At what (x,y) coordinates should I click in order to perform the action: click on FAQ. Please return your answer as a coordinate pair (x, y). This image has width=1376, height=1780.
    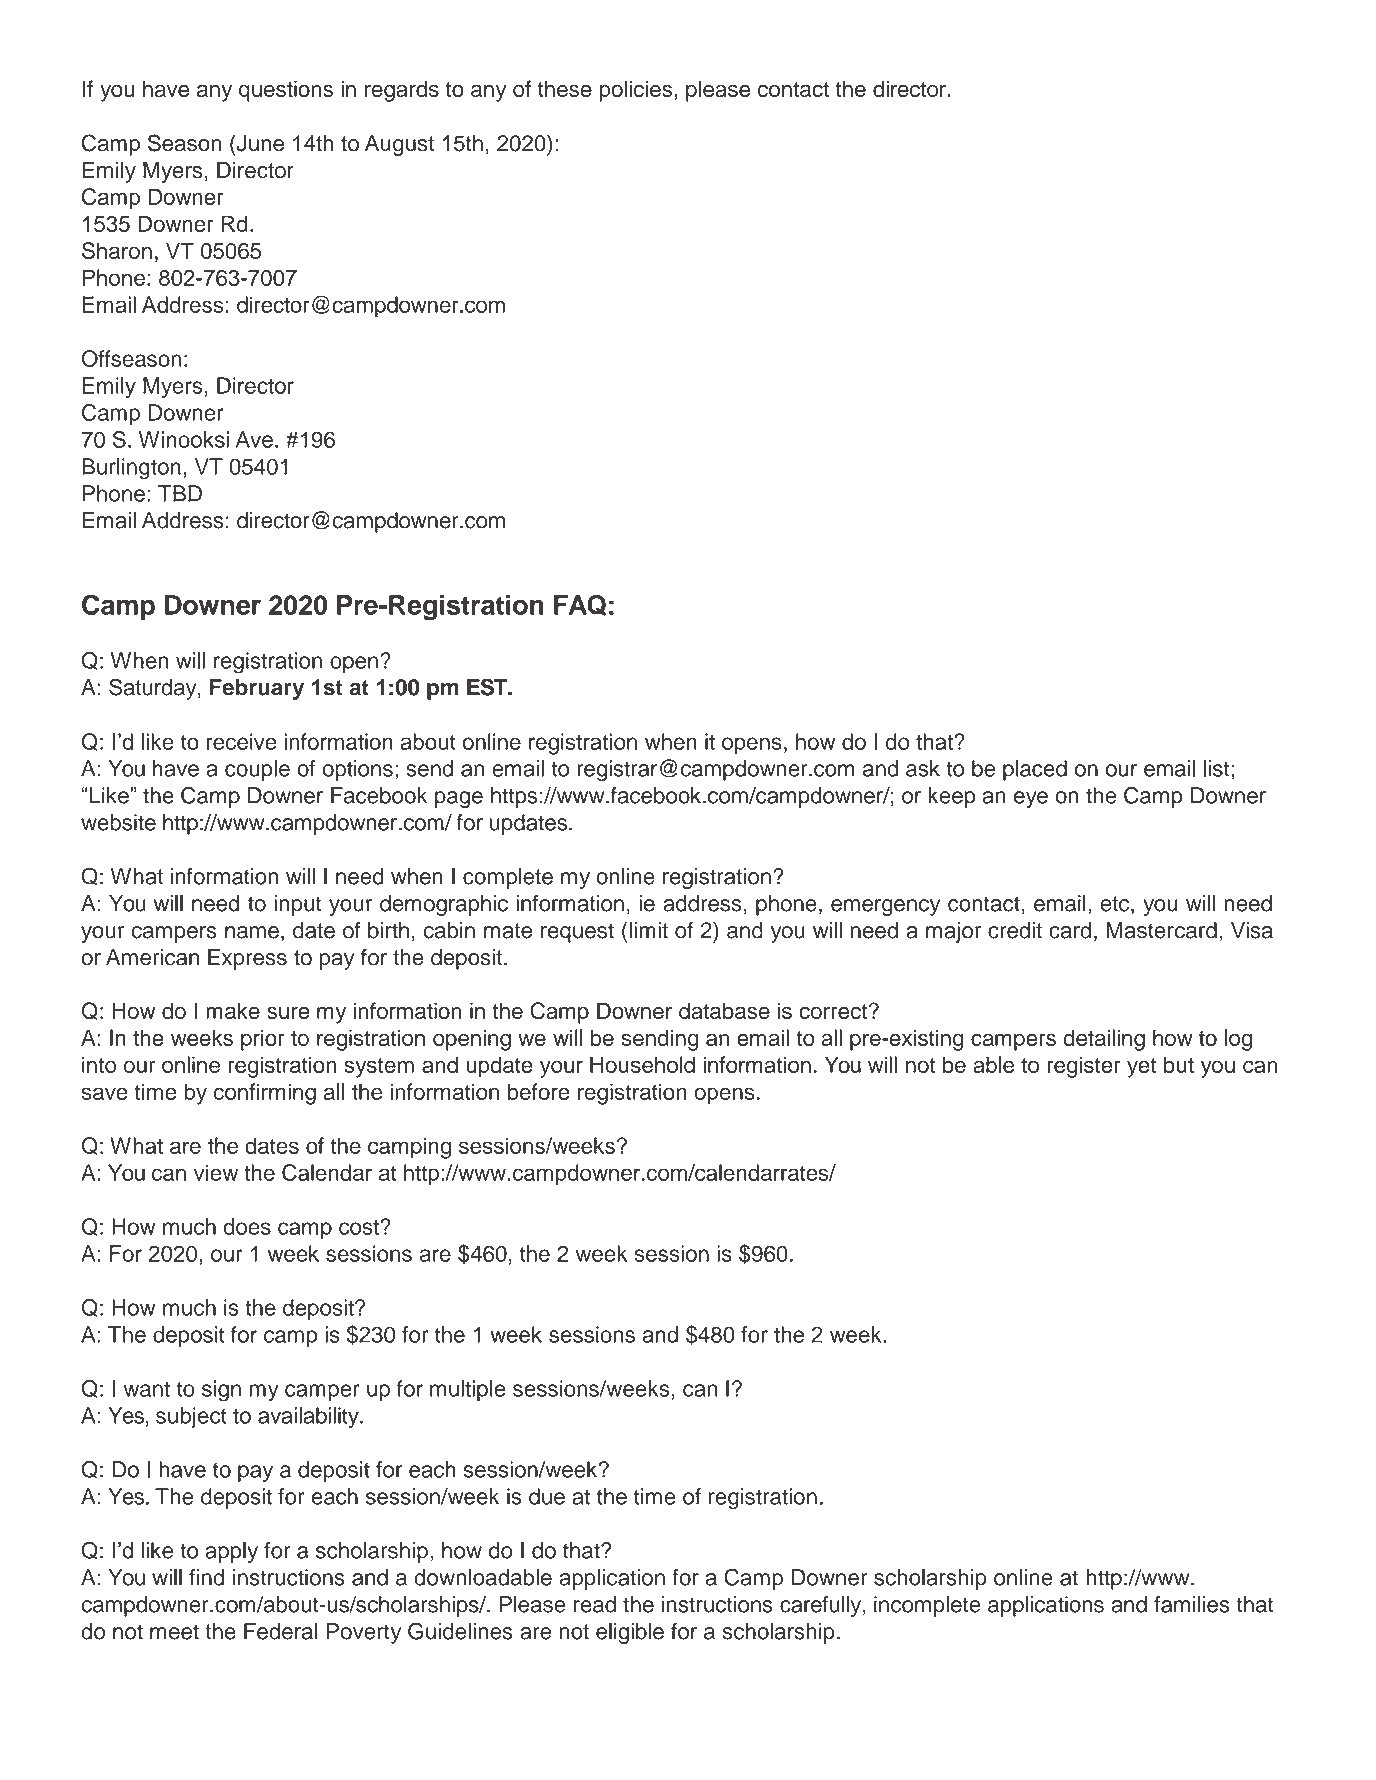
    Looking at the image, I should click on (580, 605).
